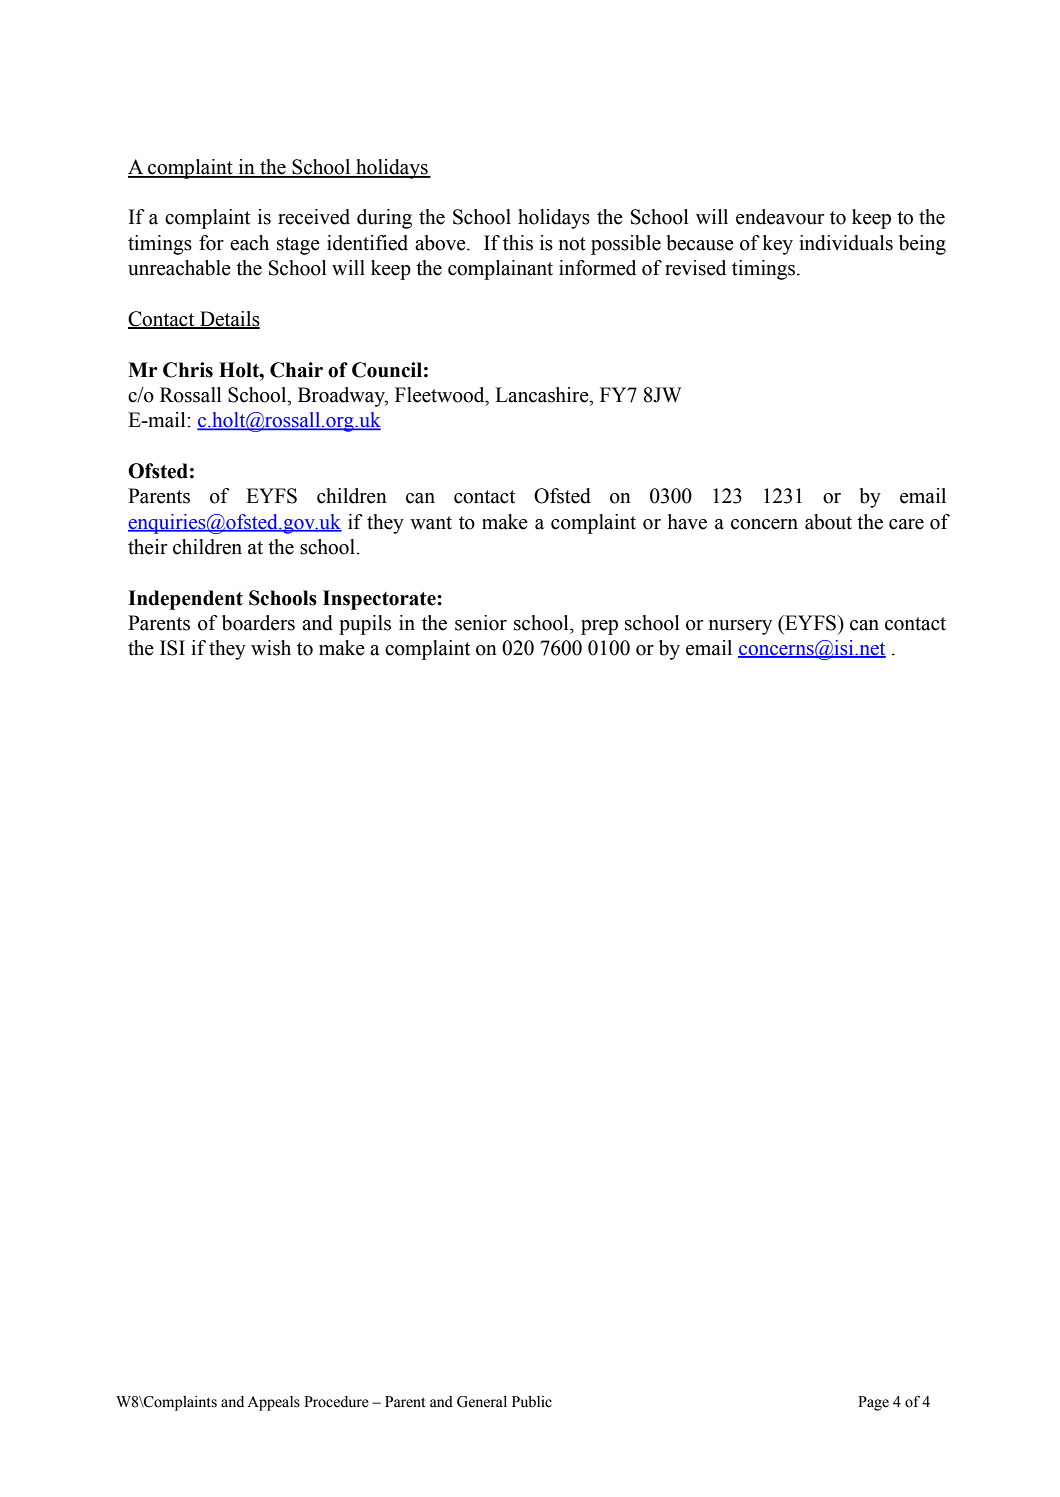 This screenshot has height=1497, width=1060. Describe the element at coordinates (532, 1402) in the screenshot. I see `Public` at that location.
